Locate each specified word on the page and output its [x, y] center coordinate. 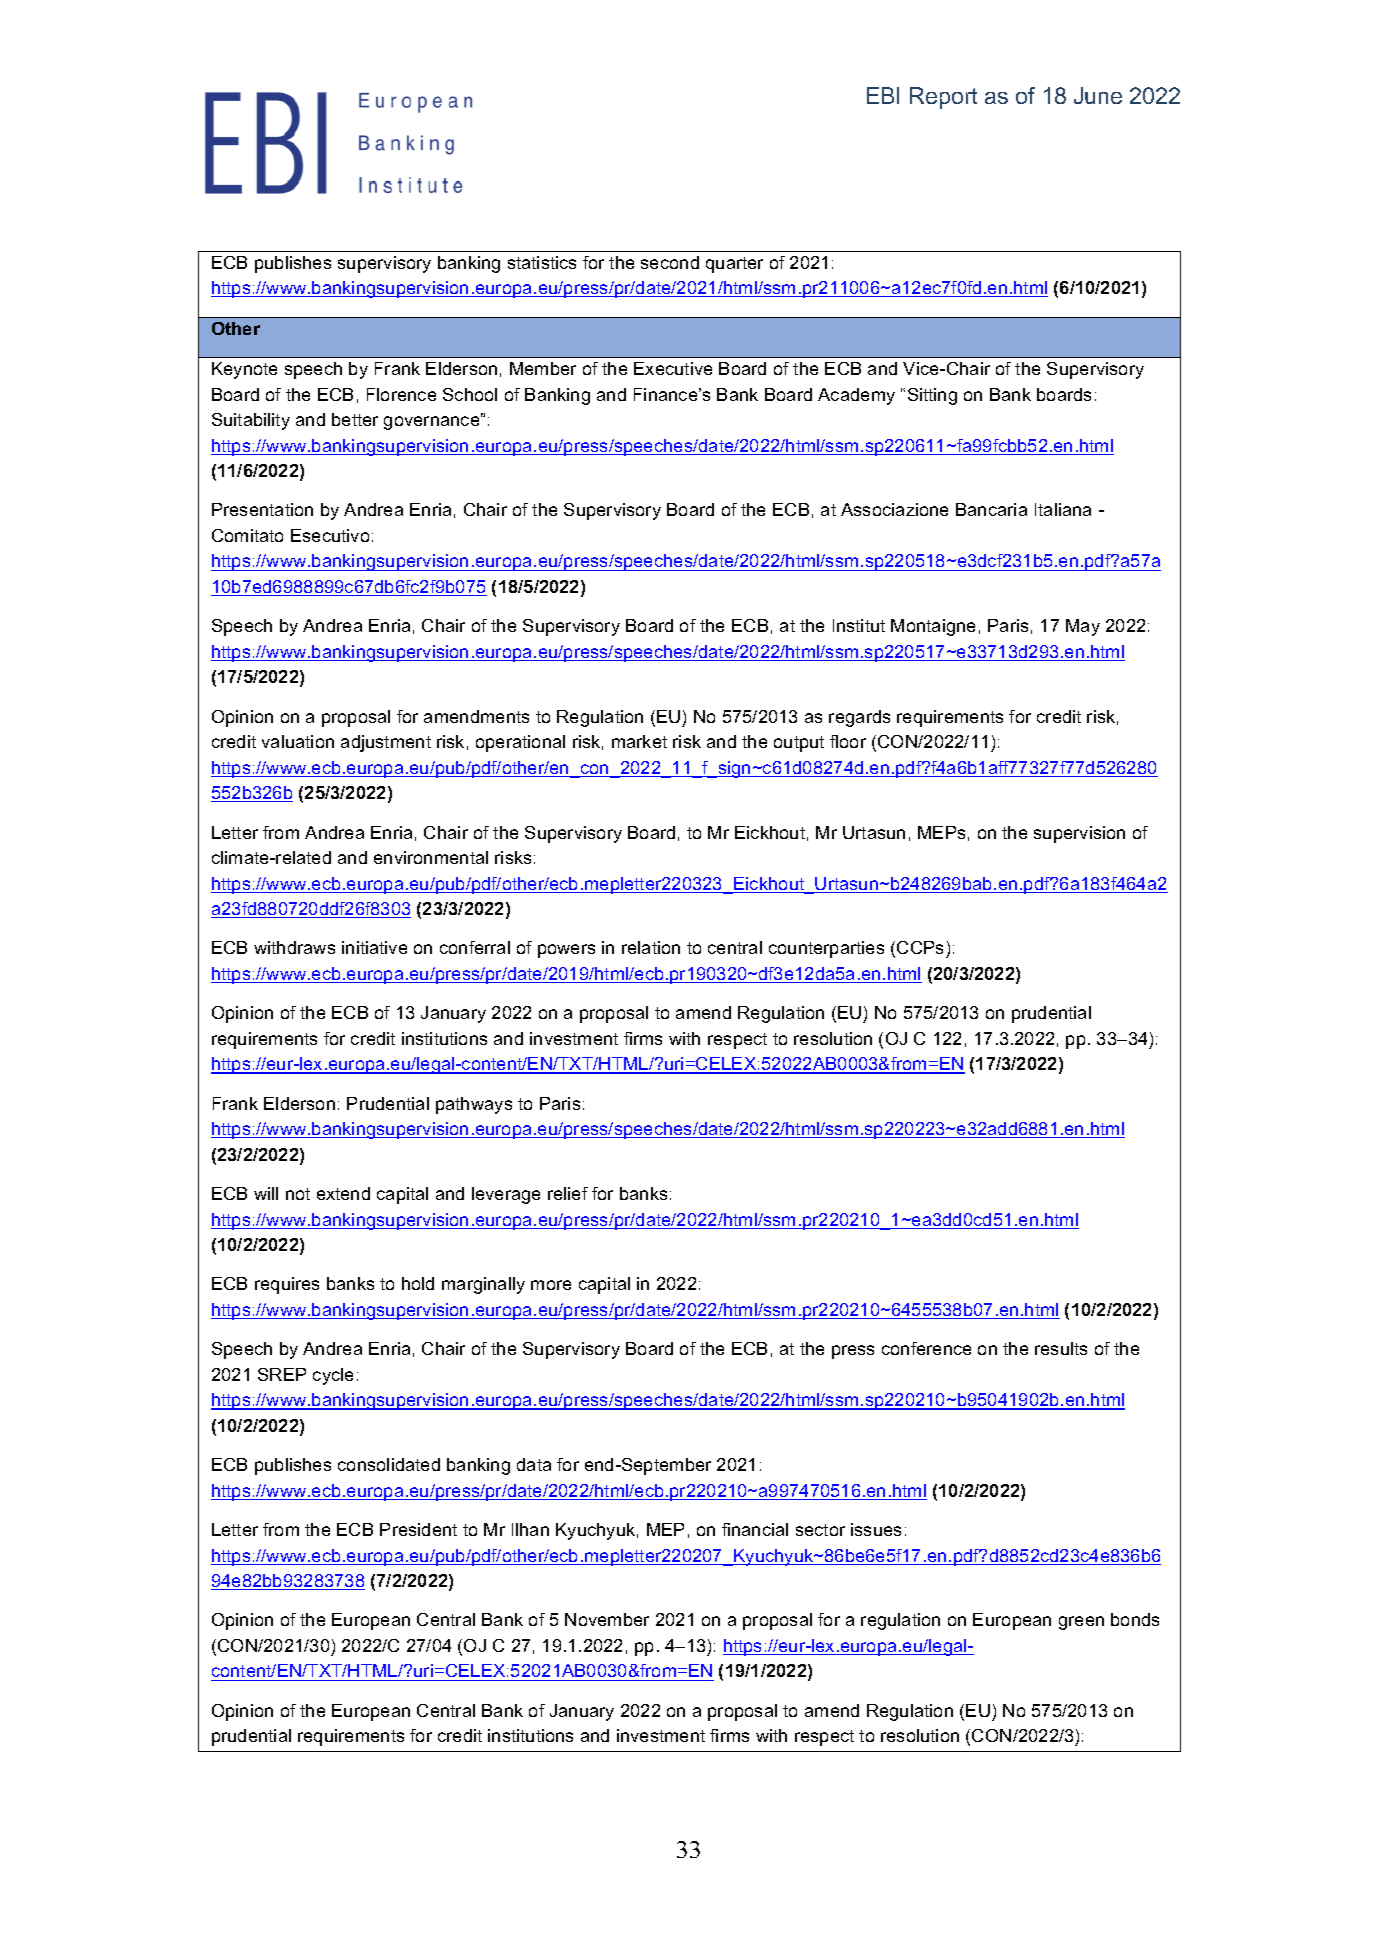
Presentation [262, 509]
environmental [431, 857]
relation [651, 947]
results [1061, 1348]
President [418, 1529]
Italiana [1063, 509]
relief [568, 1193]
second [670, 262]
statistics [542, 262]
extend [343, 1193]
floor [848, 741]
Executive [673, 368]
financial [755, 1529]
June [1098, 95]
